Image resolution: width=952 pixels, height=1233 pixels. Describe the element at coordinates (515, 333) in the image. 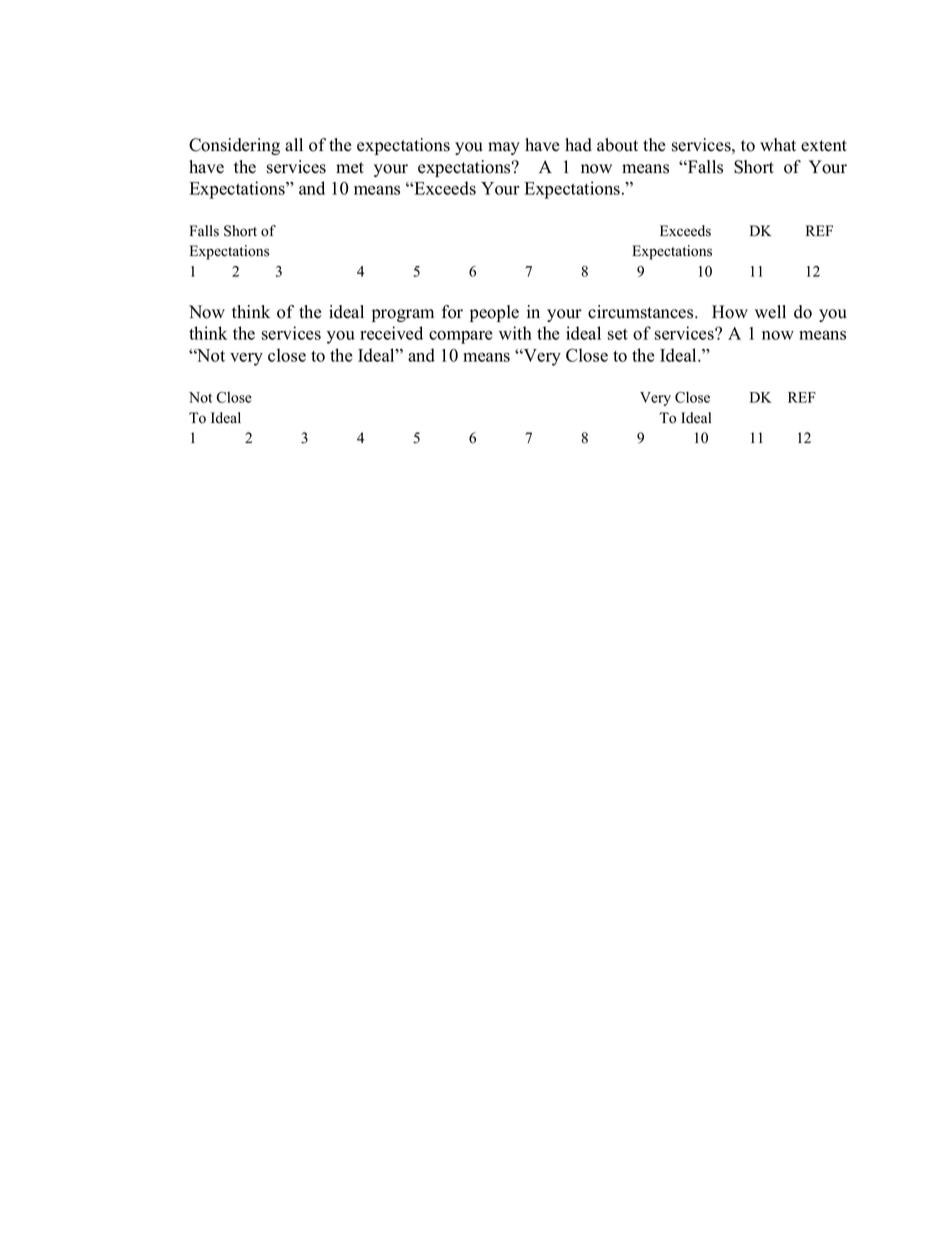

I see `with` at that location.
